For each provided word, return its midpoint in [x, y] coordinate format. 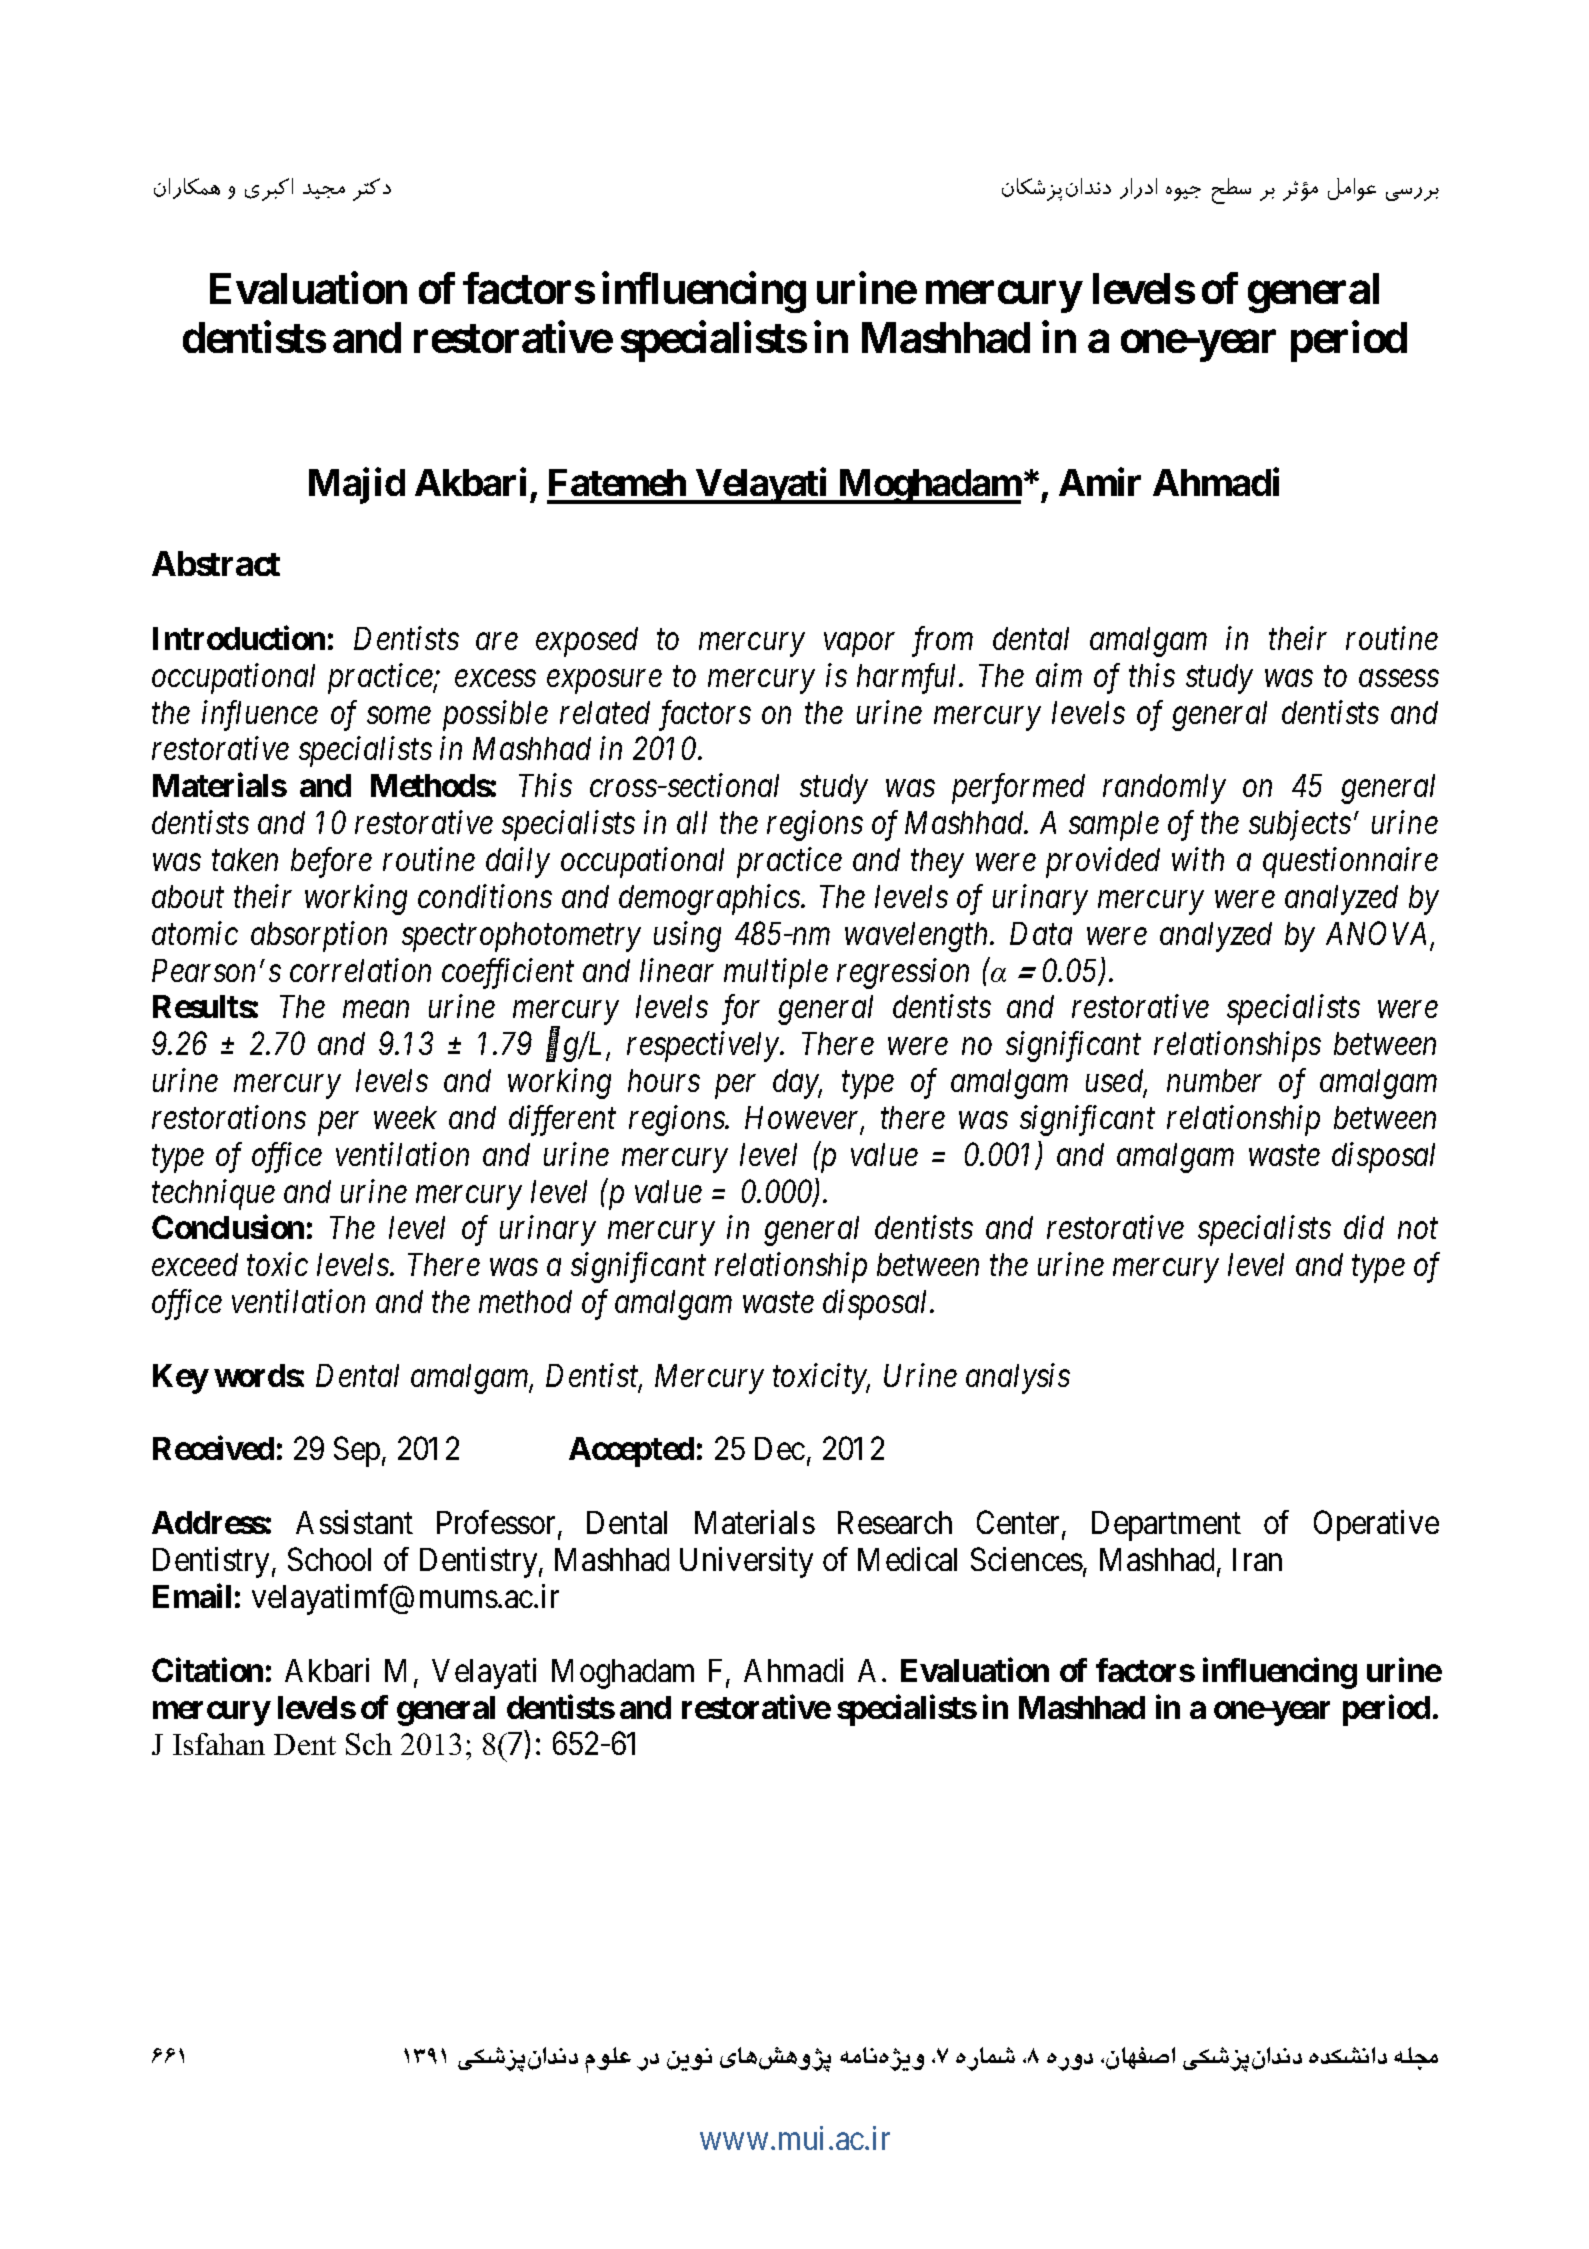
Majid [357, 486]
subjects [1300, 825]
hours [664, 1080]
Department [1166, 1526]
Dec [780, 1448]
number [1214, 1080]
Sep [357, 1452]
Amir [1100, 482]
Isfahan [219, 1744]
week [405, 1117]
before [331, 862]
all [692, 822]
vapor [859, 645]
